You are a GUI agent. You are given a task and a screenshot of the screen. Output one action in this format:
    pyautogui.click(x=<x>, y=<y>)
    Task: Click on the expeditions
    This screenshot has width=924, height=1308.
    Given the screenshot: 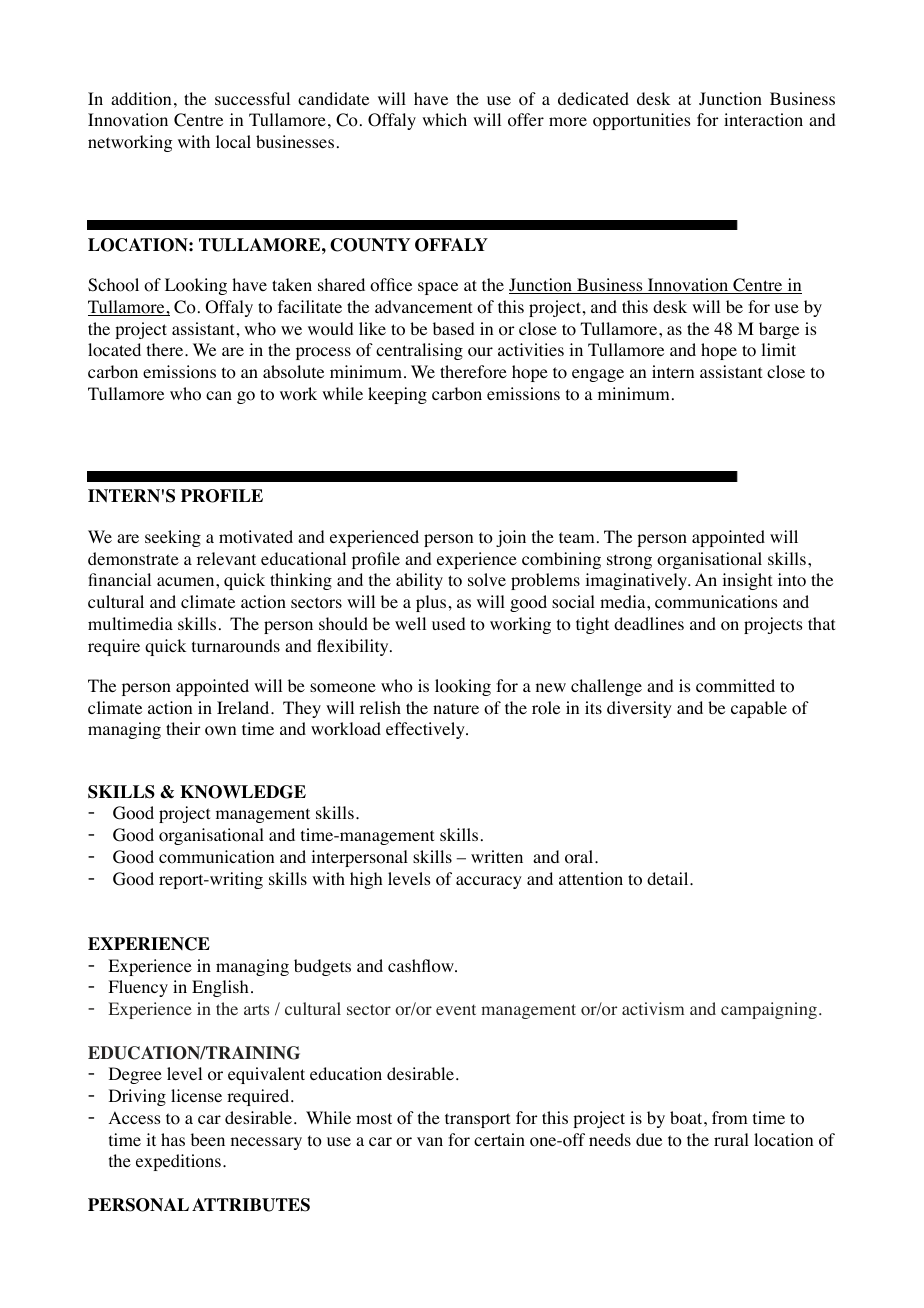 What is the action you would take?
    pyautogui.click(x=178, y=1162)
